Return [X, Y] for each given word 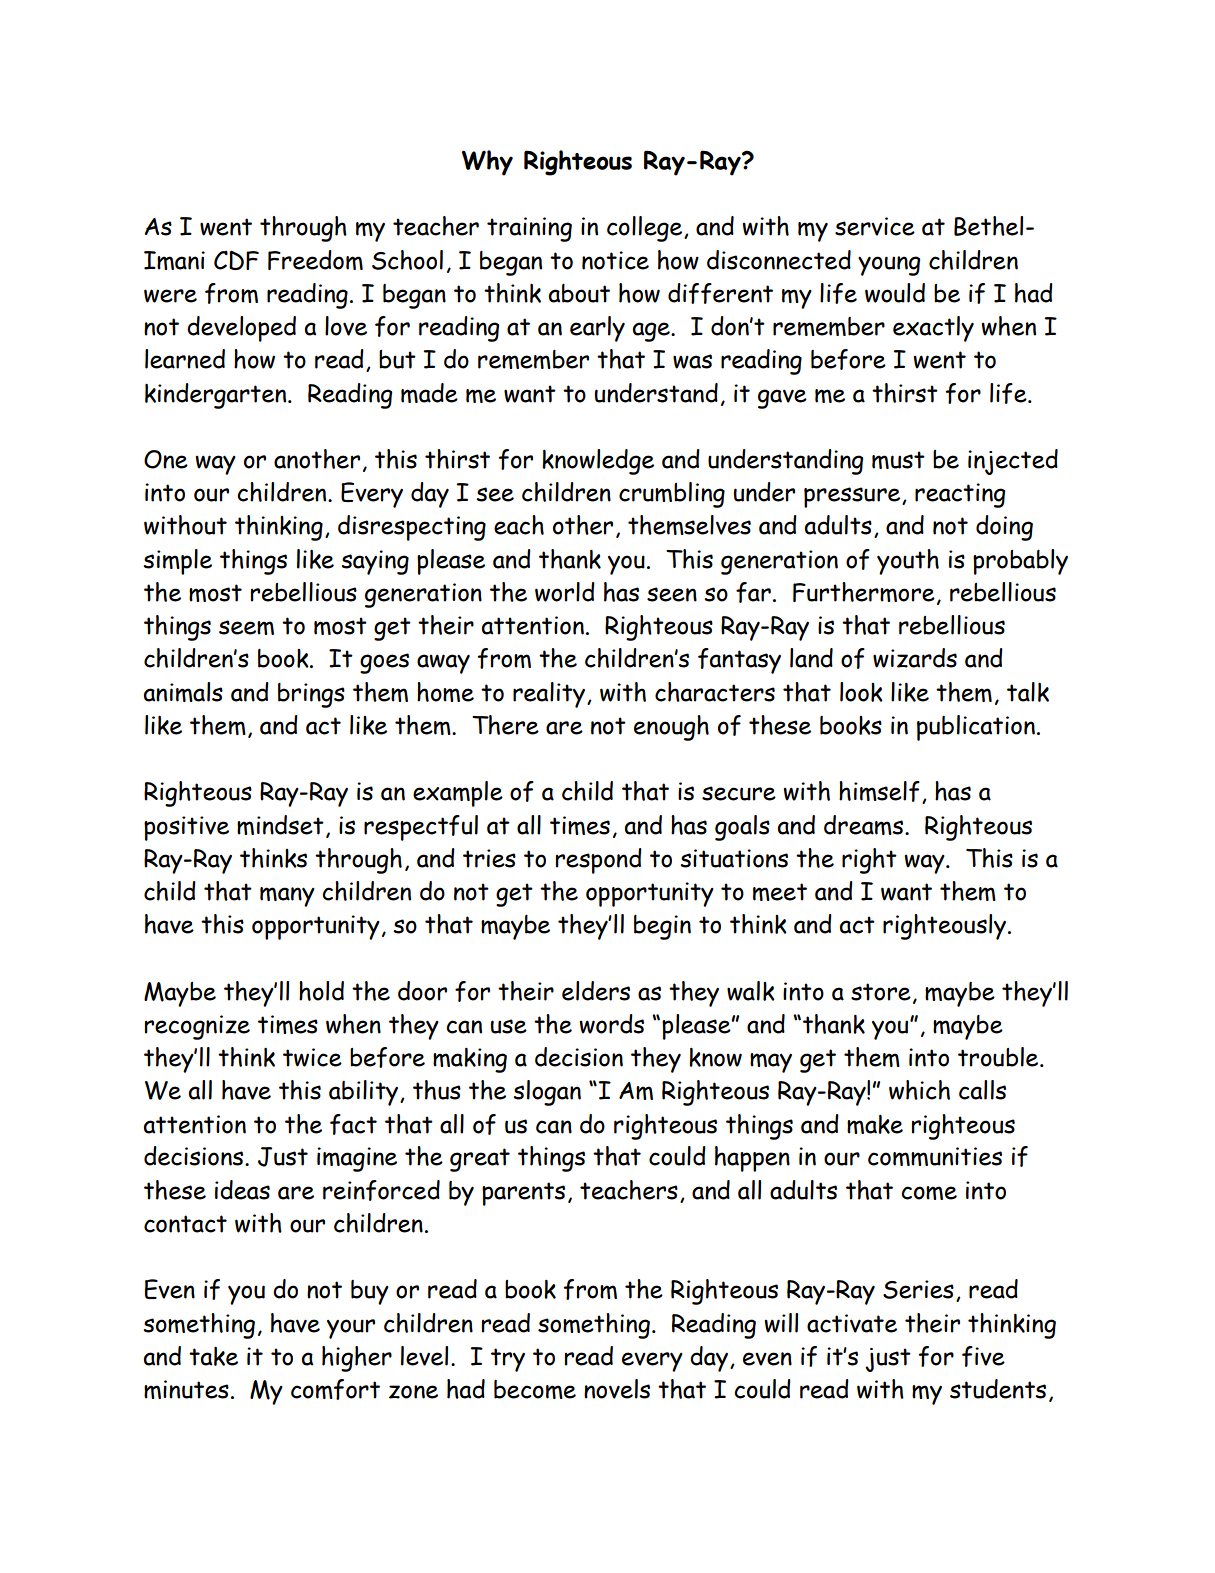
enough [671, 728]
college [646, 229]
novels [617, 1389]
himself [879, 791]
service [875, 226]
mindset [280, 825]
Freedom [315, 260]
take [213, 1356]
